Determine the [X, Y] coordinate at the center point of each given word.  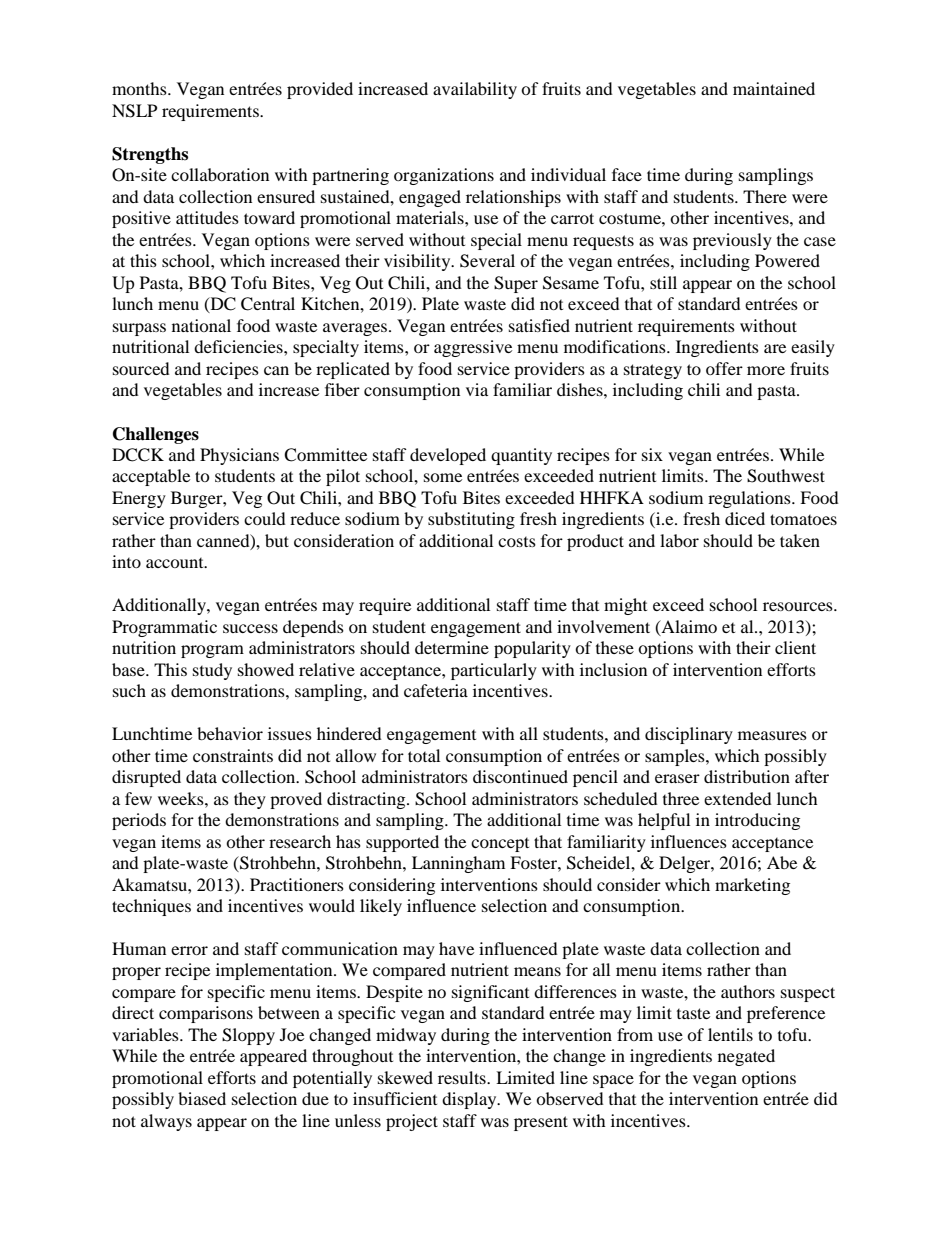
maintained [774, 88]
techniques [151, 907]
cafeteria [436, 690]
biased [202, 1098]
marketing [752, 886]
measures [772, 735]
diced [745, 518]
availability [475, 90]
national [201, 325]
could [265, 518]
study [212, 671]
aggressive [473, 348]
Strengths [150, 155]
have [456, 948]
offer [724, 368]
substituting [471, 520]
